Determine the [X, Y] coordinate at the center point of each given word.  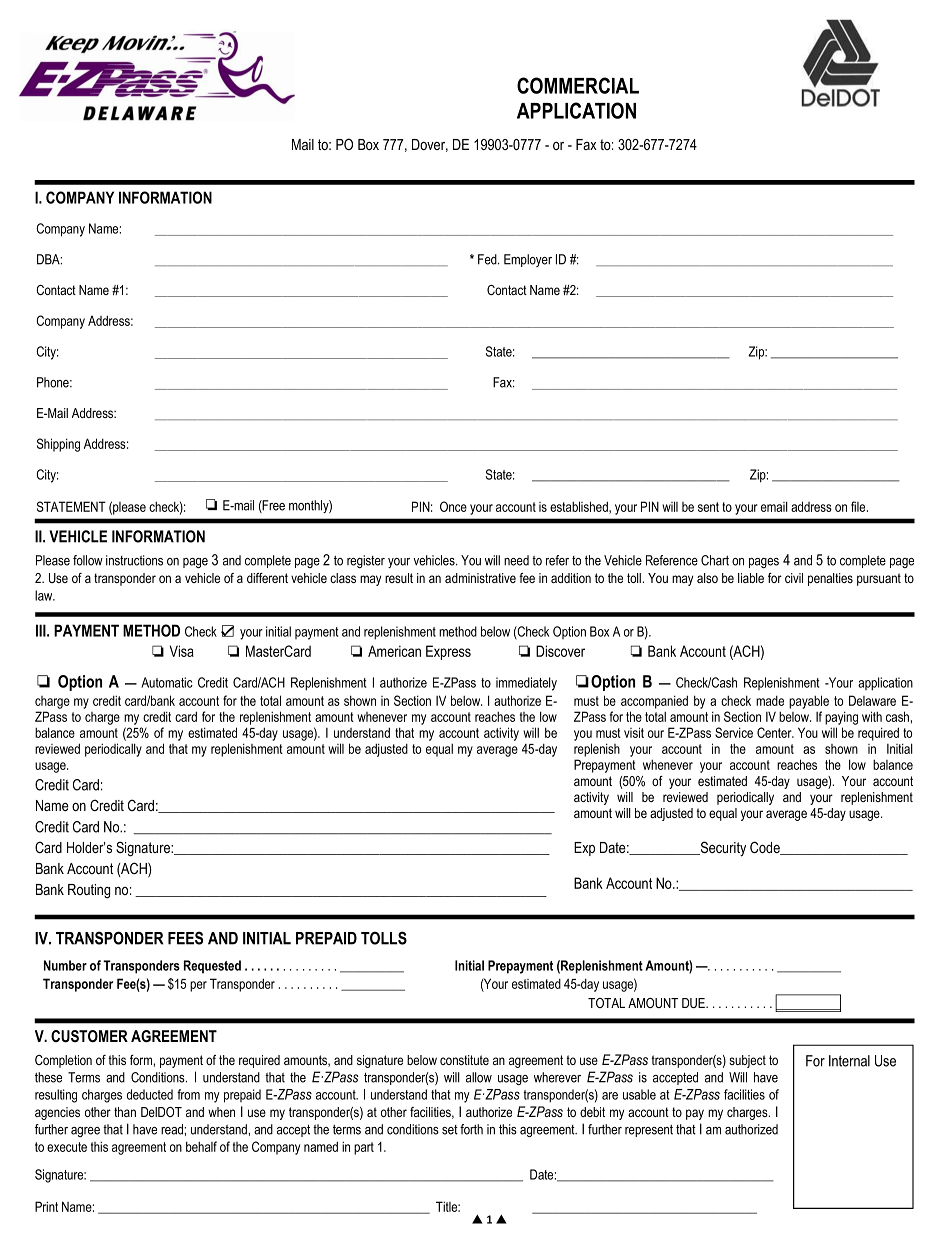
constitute [464, 1060]
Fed [488, 259]
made [770, 701]
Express [448, 652]
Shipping [58, 445]
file [859, 506]
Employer [528, 260]
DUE [694, 1003]
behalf [201, 1146]
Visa [182, 651]
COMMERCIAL [578, 85]
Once [453, 506]
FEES [185, 938]
